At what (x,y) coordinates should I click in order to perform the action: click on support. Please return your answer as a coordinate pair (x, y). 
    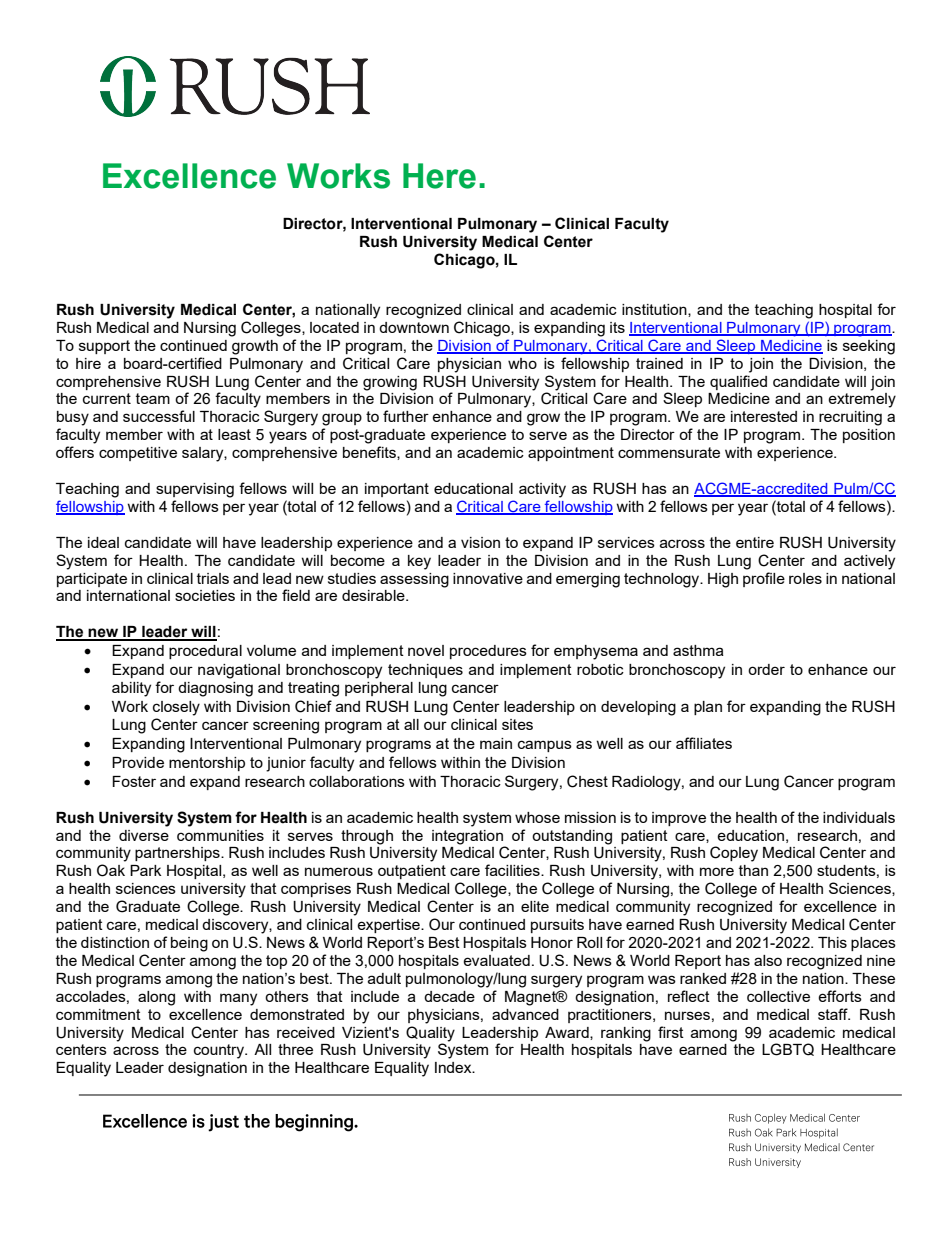
    Looking at the image, I should click on (104, 347).
